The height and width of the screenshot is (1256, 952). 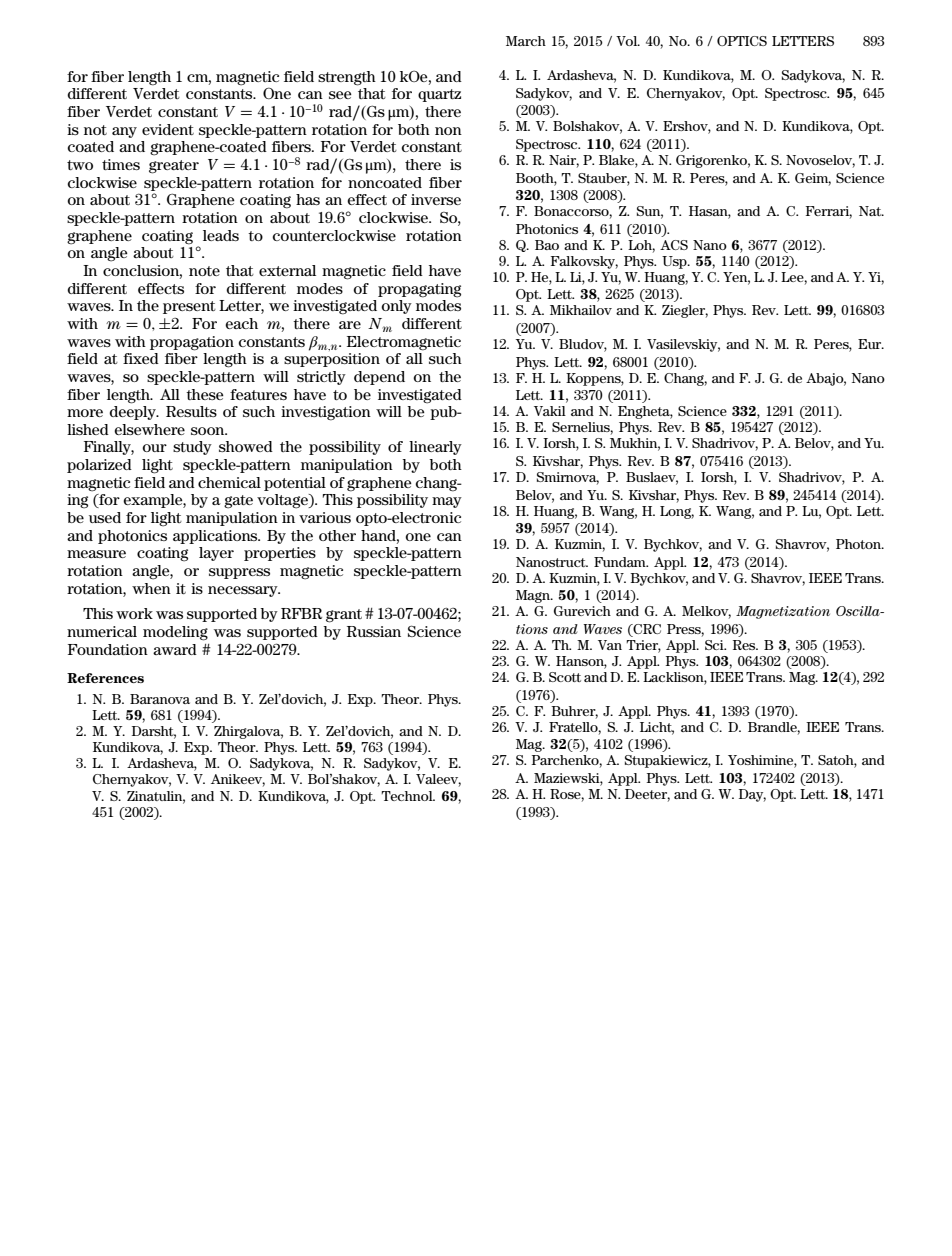 What do you see at coordinates (408, 796) in the screenshot?
I see `Technol` at bounding box center [408, 796].
